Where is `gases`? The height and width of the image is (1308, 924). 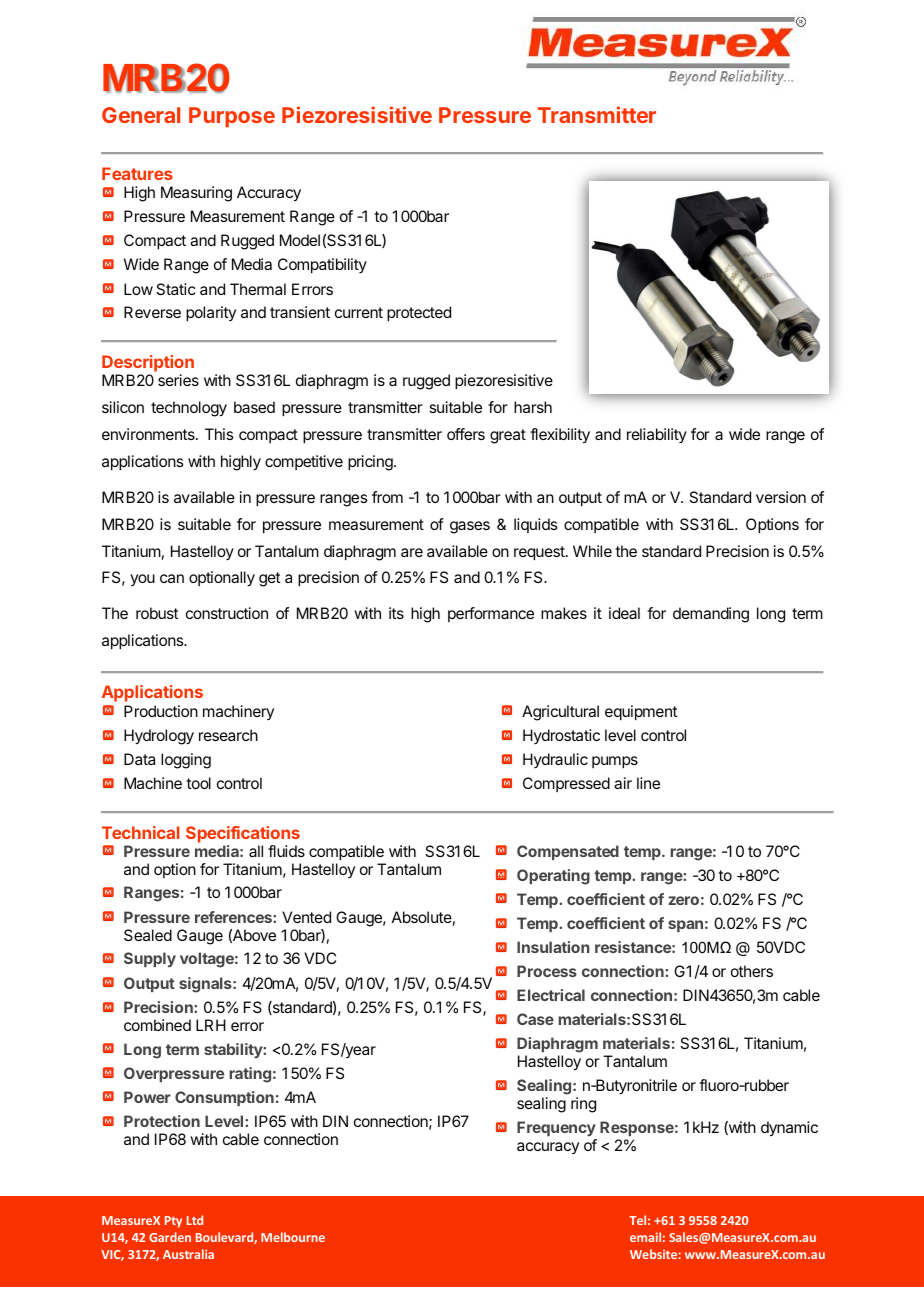 gases is located at coordinates (470, 527).
